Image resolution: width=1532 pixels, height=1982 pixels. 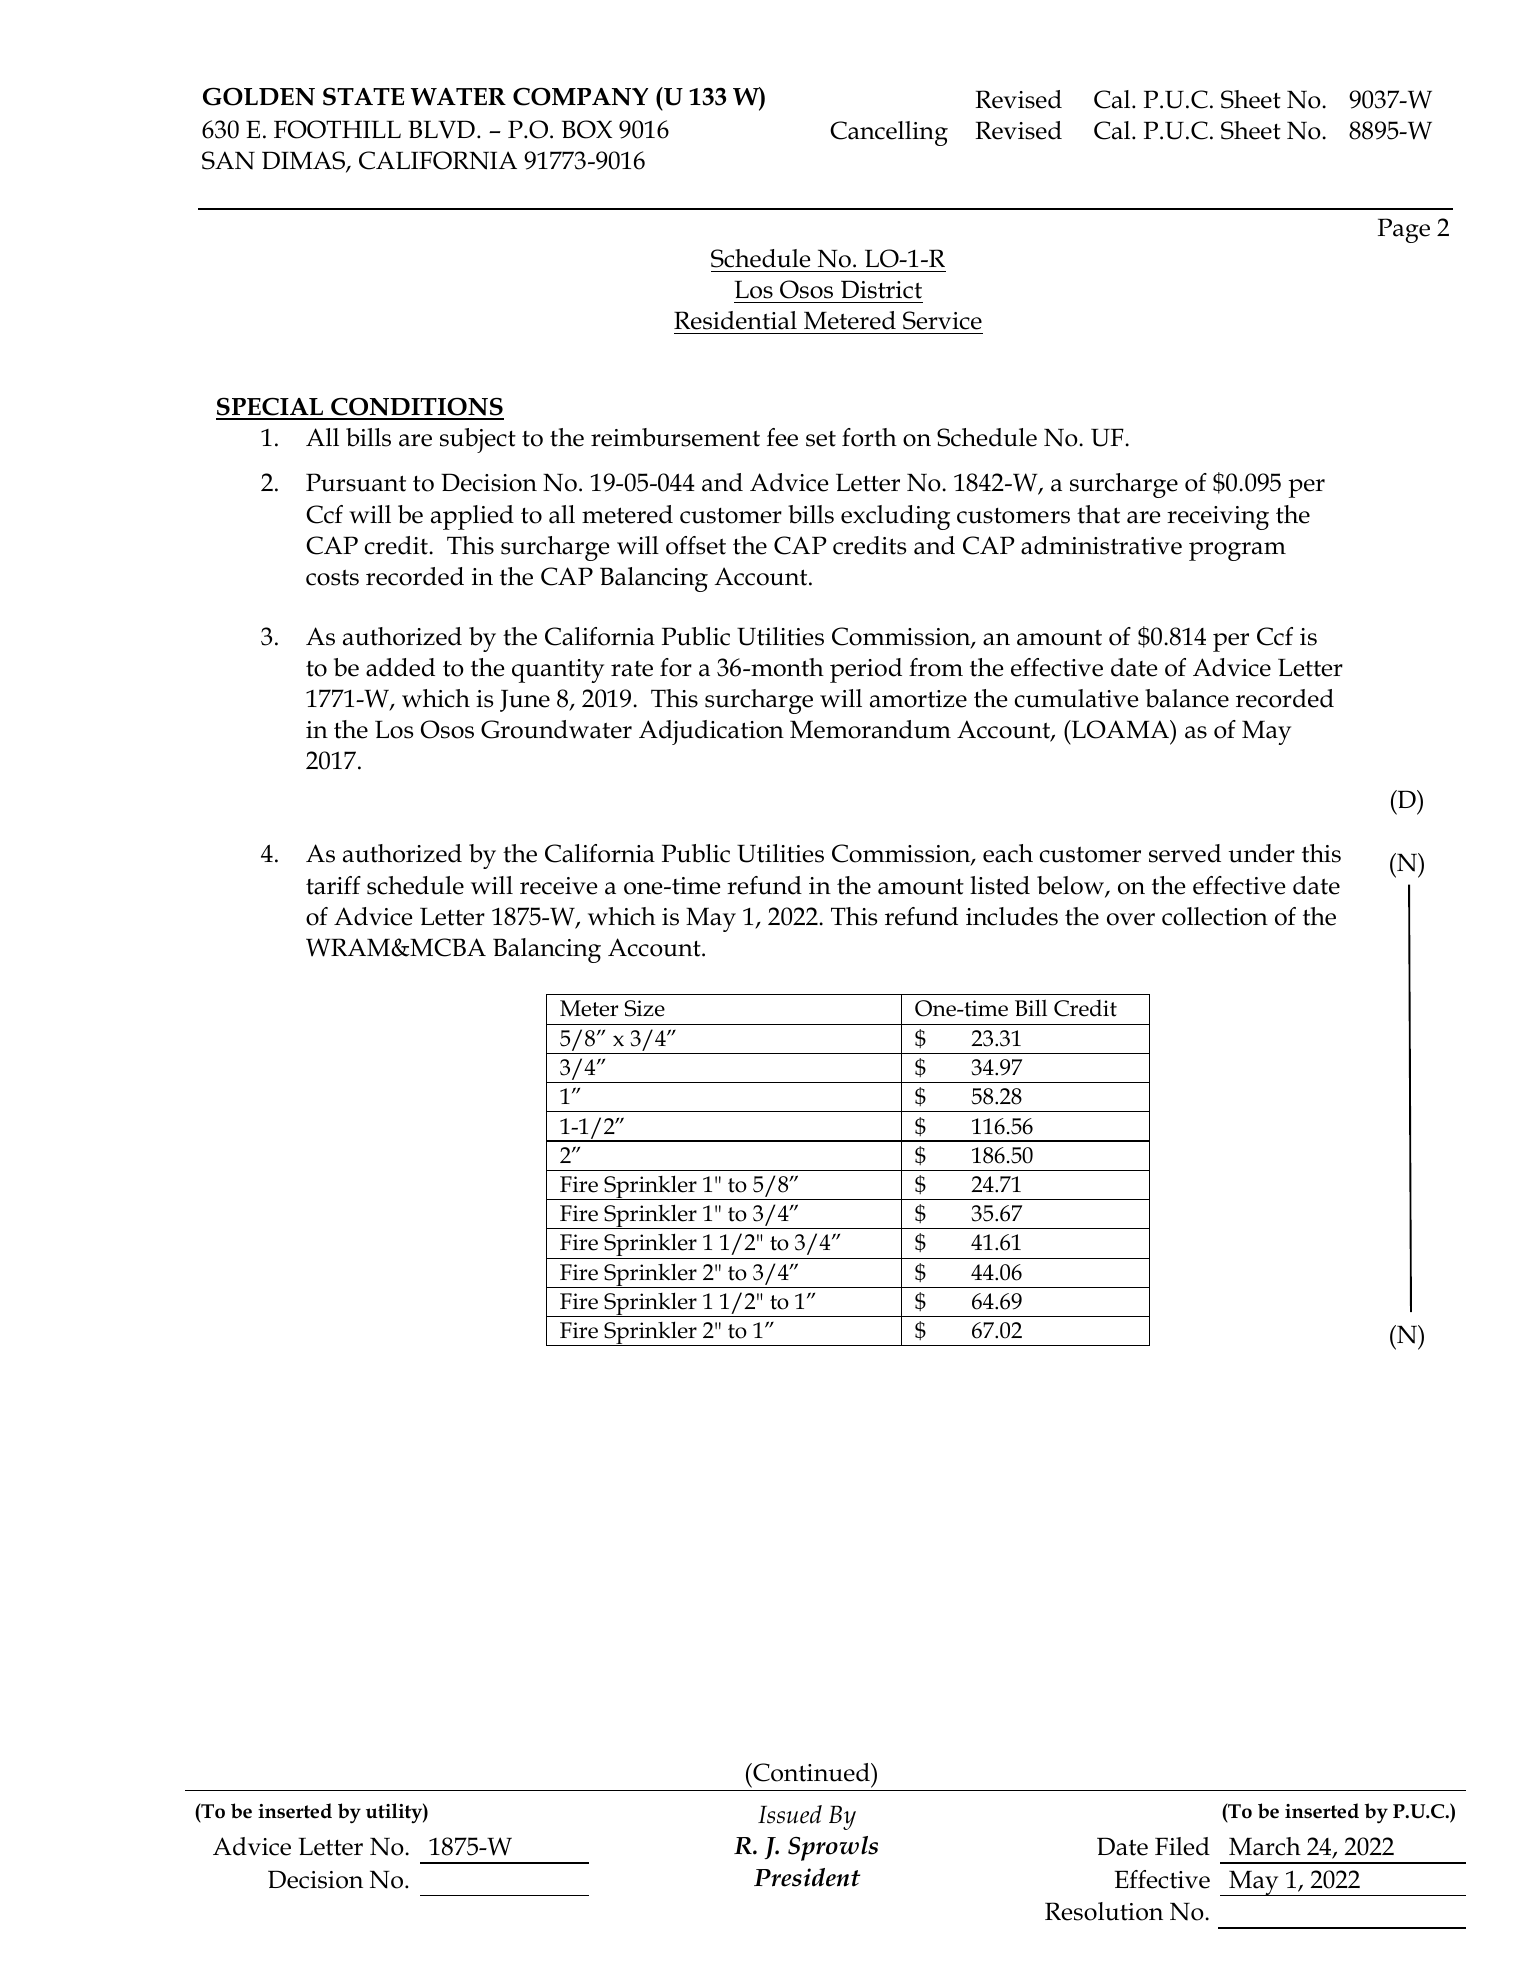 What do you see at coordinates (790, 1814) in the image?
I see `Issued` at bounding box center [790, 1814].
